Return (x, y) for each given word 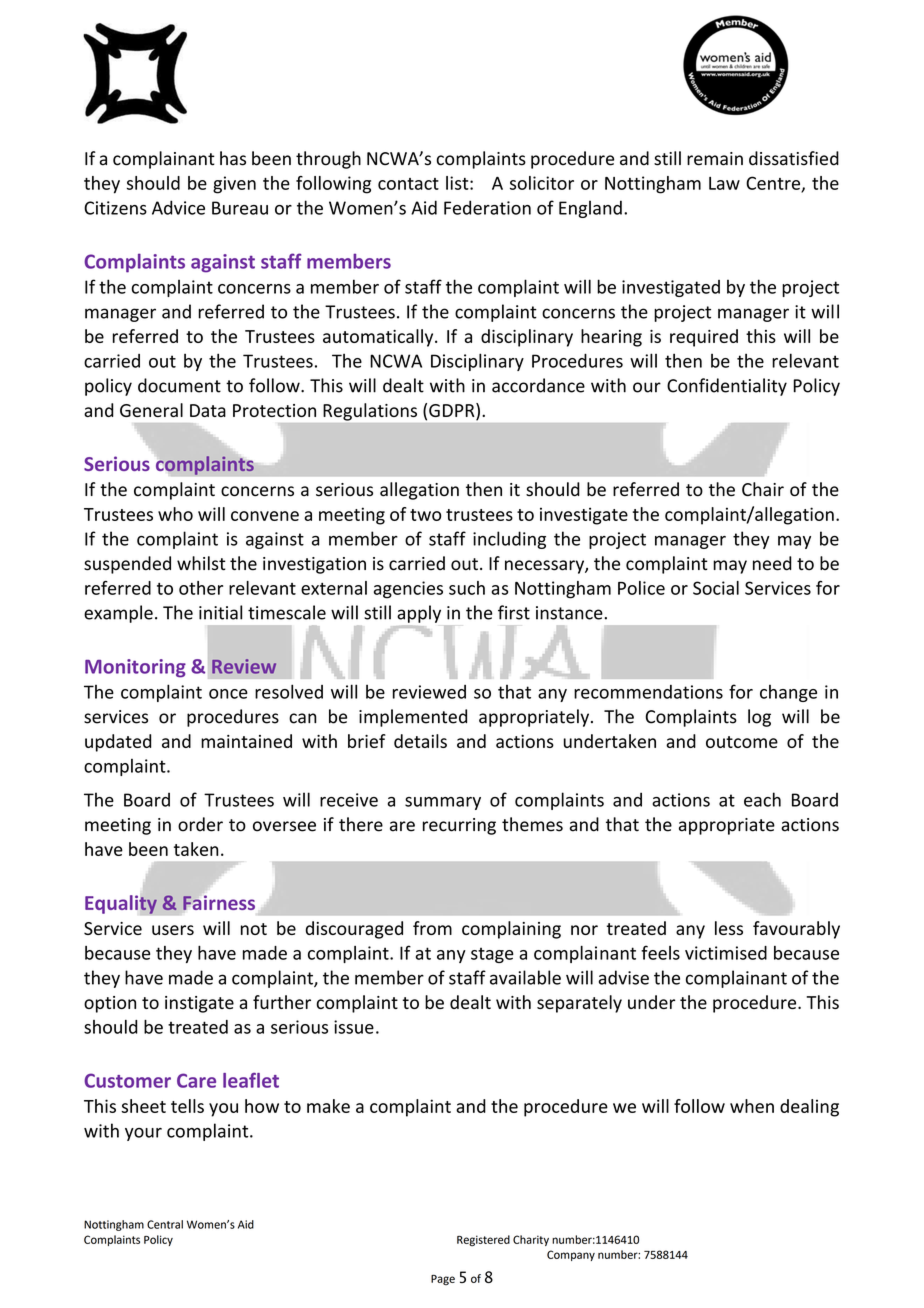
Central (165, 1224)
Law (724, 183)
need (772, 563)
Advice (178, 207)
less (729, 928)
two (425, 515)
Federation (487, 207)
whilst (201, 563)
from (432, 928)
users (173, 930)
